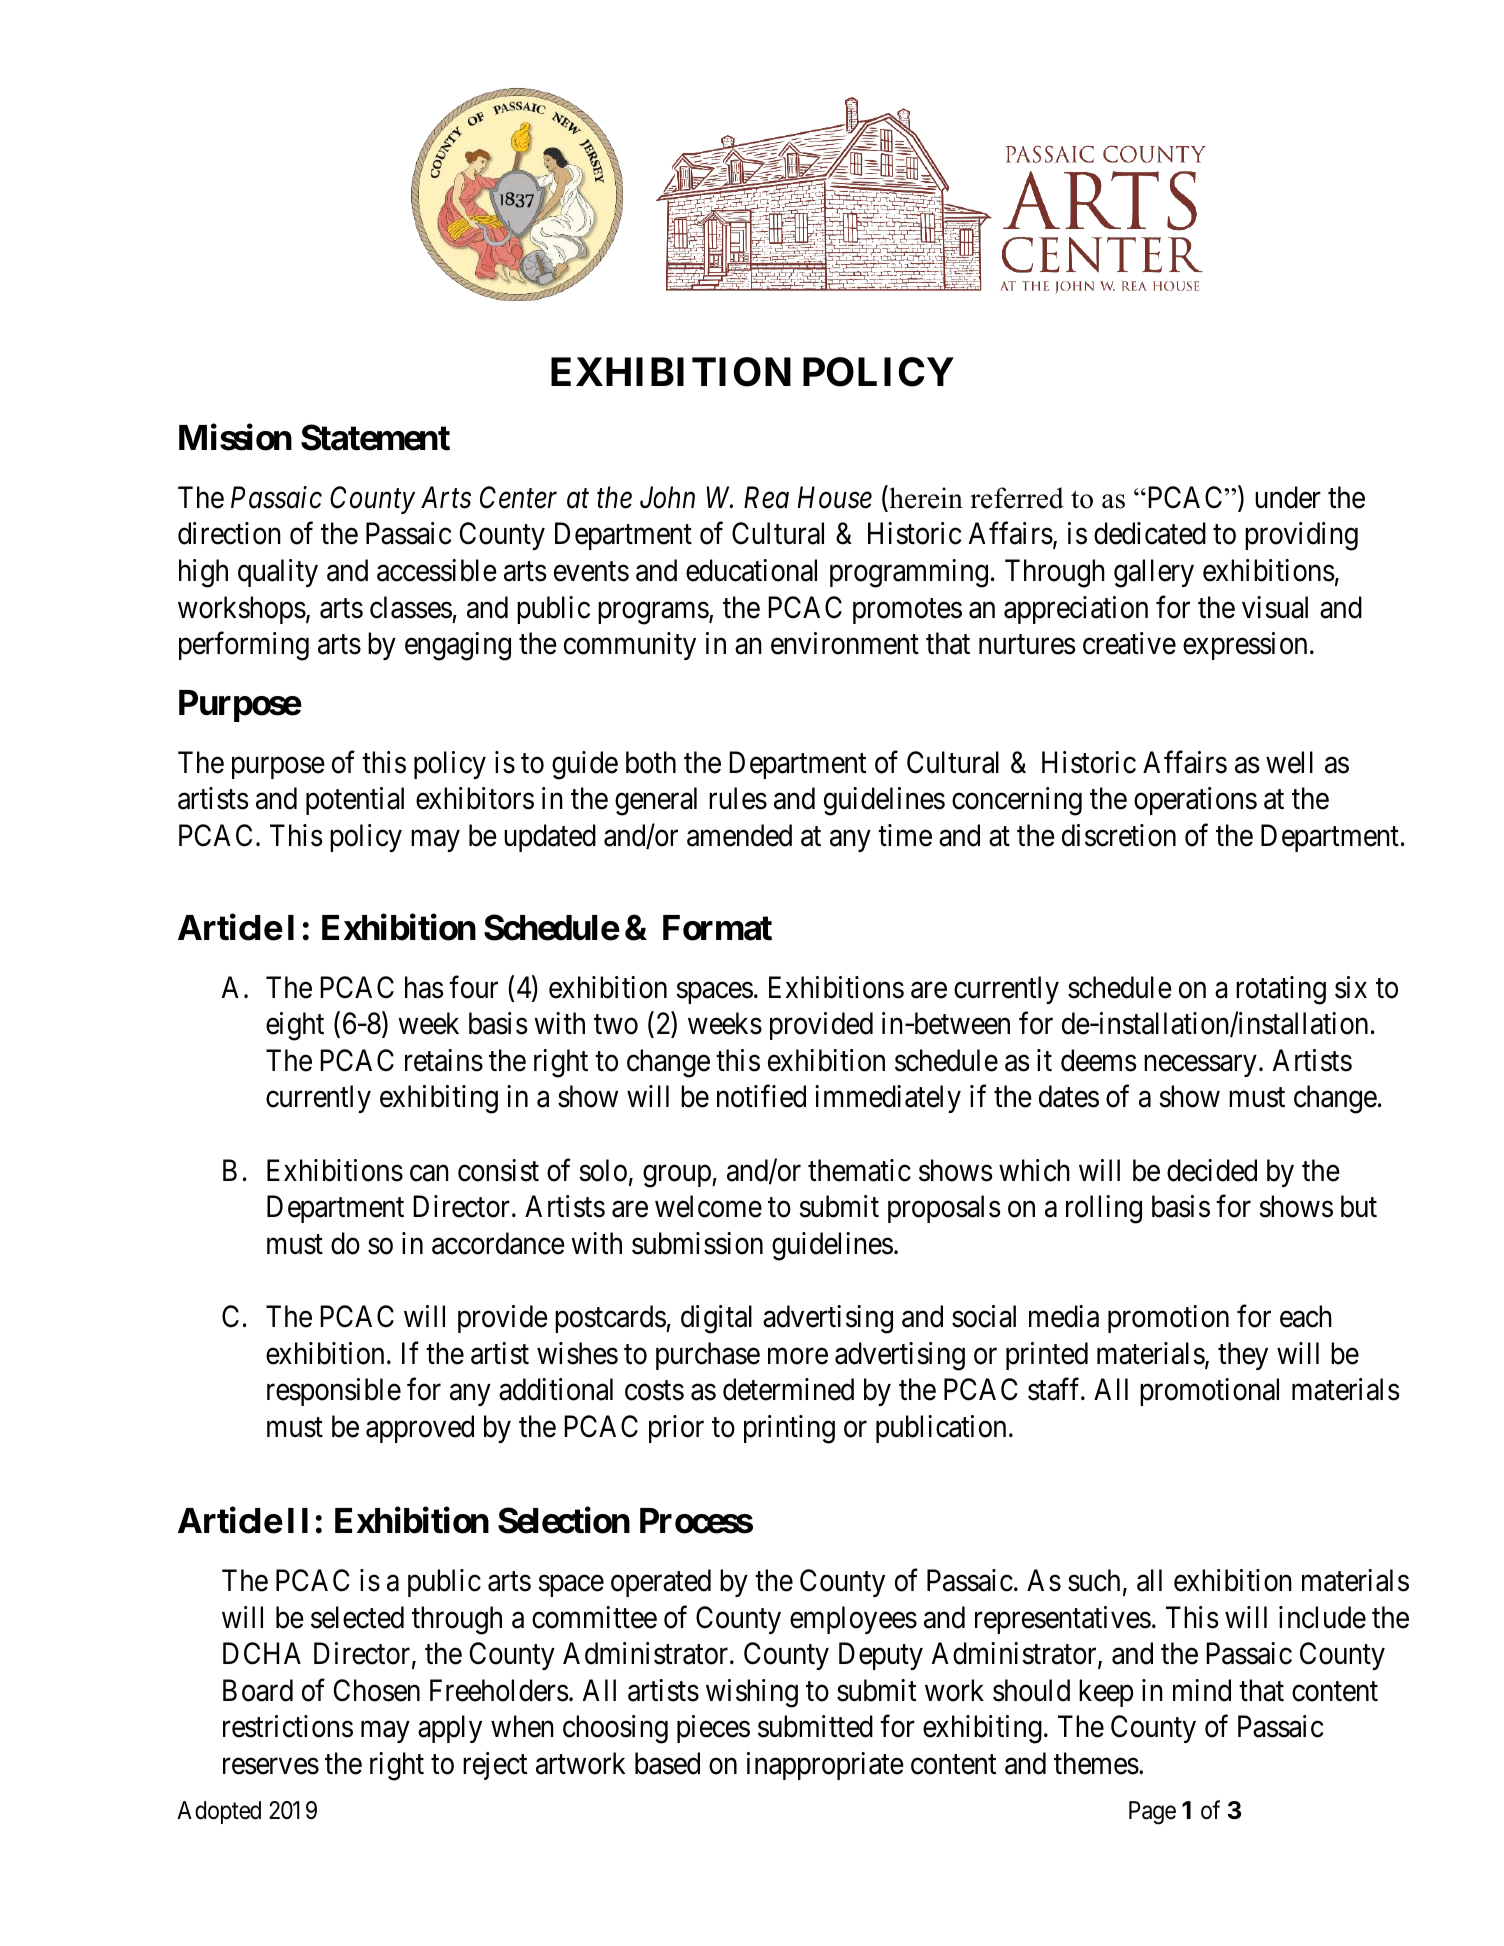 The image size is (1504, 1946). What do you see at coordinates (375, 437) in the screenshot?
I see `Statement` at bounding box center [375, 437].
